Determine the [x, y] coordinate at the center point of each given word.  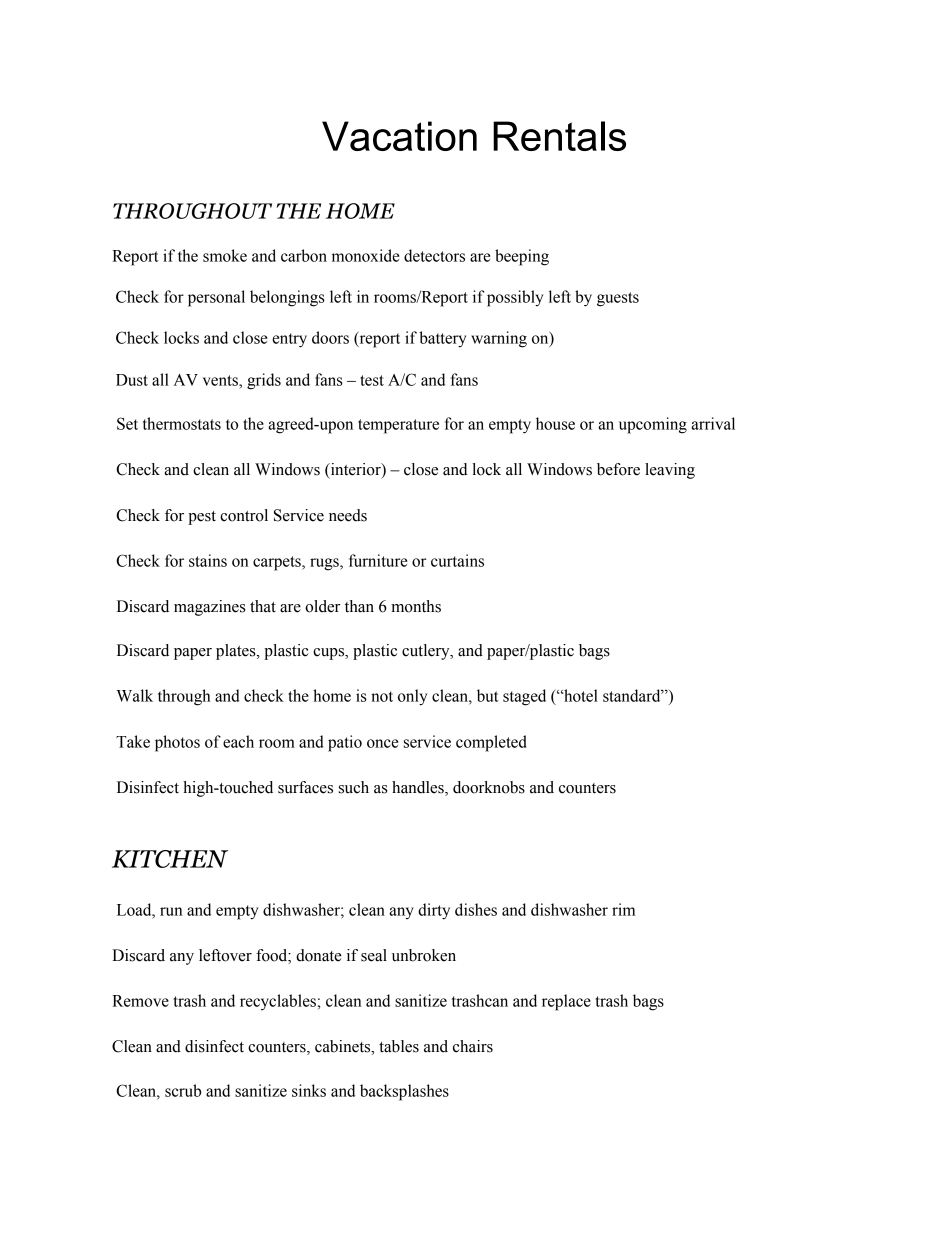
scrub [183, 1090]
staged [524, 697]
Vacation [399, 136]
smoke [225, 255]
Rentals [559, 136]
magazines [209, 608]
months [416, 606]
